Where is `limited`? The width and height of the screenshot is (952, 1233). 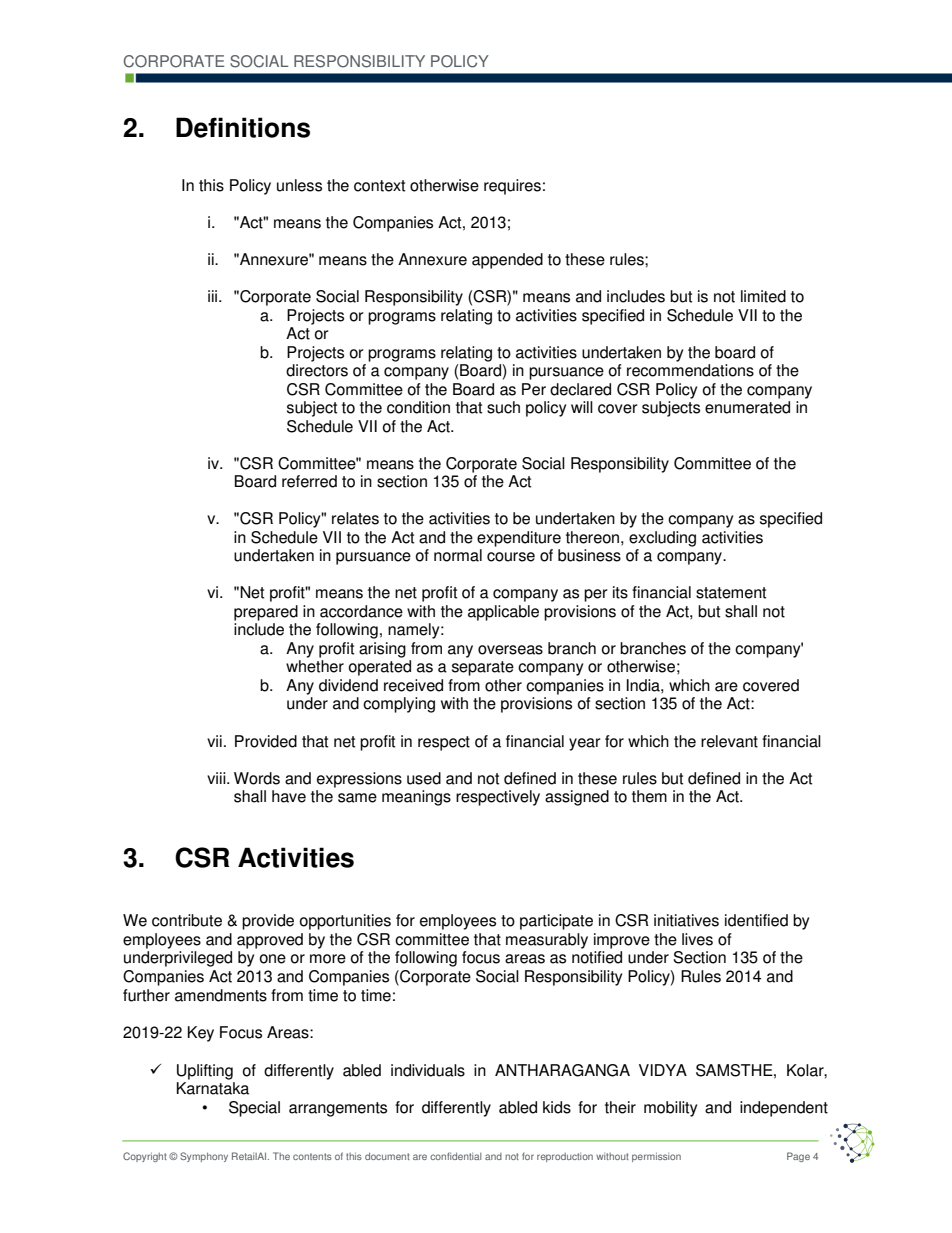 limited is located at coordinates (763, 296).
